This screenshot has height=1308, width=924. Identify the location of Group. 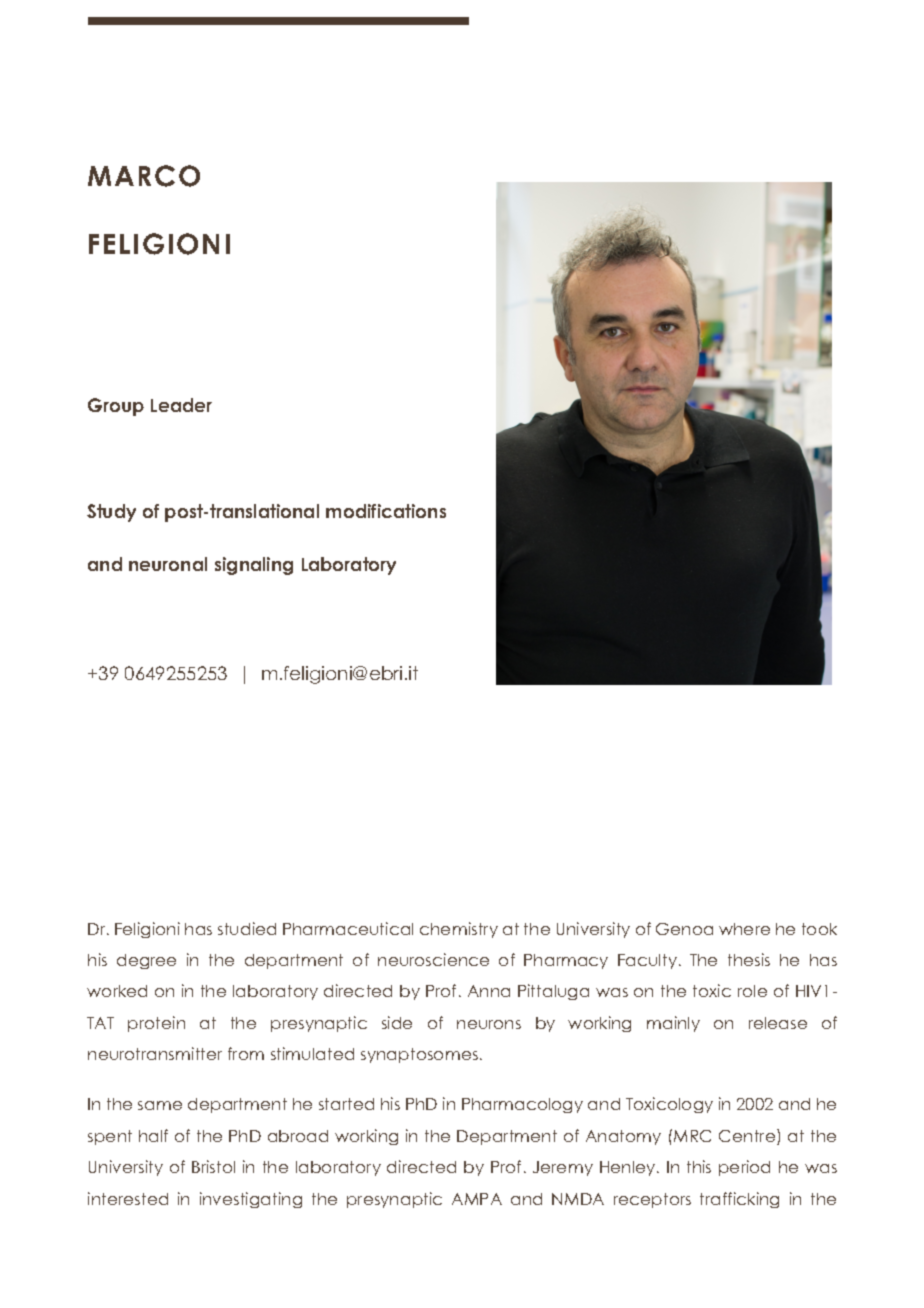
(116, 407).
